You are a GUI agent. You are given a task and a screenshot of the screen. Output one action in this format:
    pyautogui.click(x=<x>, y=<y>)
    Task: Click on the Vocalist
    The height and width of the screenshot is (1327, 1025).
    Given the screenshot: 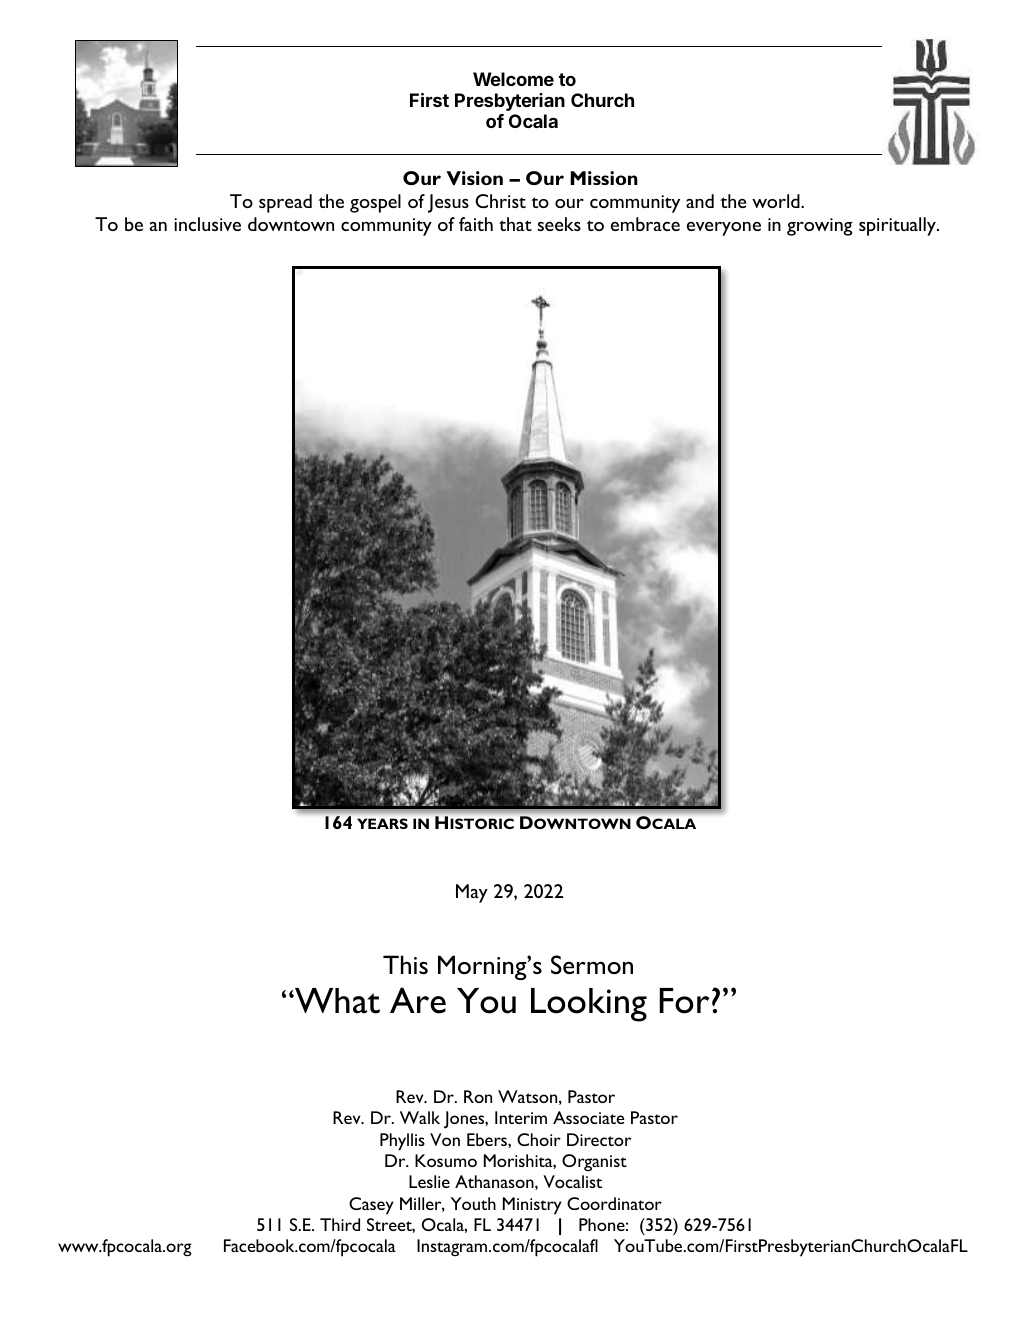 What is the action you would take?
    pyautogui.click(x=572, y=1181)
